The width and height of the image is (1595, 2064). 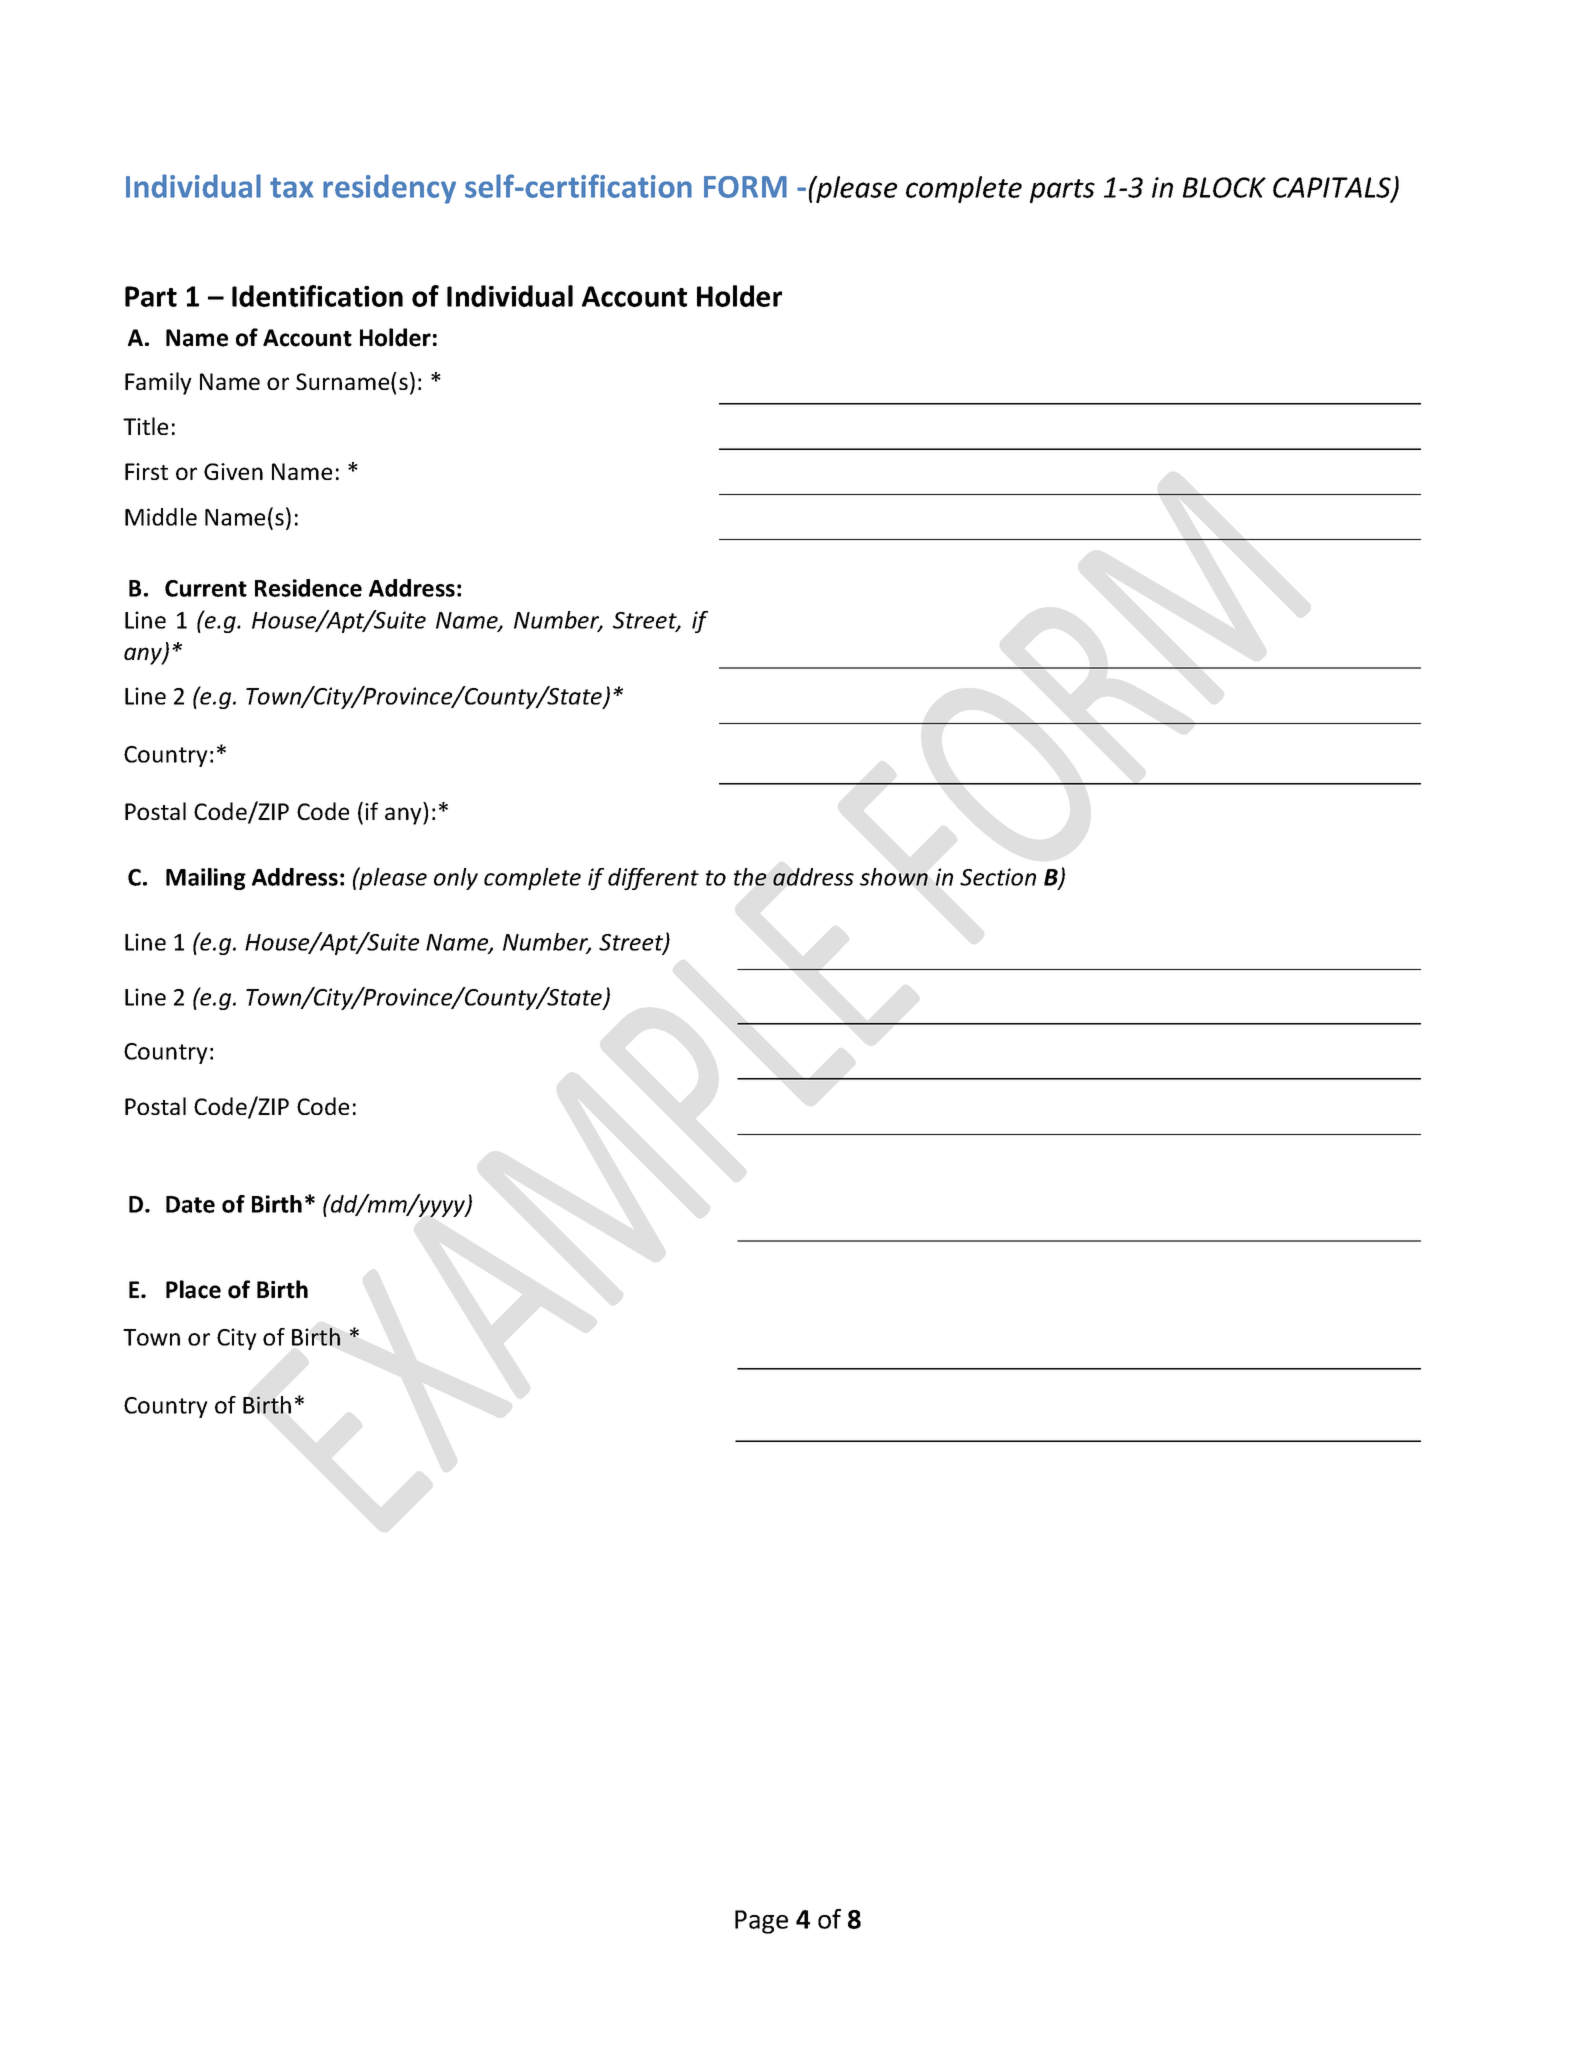 What do you see at coordinates (291, 187) in the image?
I see `tax` at bounding box center [291, 187].
